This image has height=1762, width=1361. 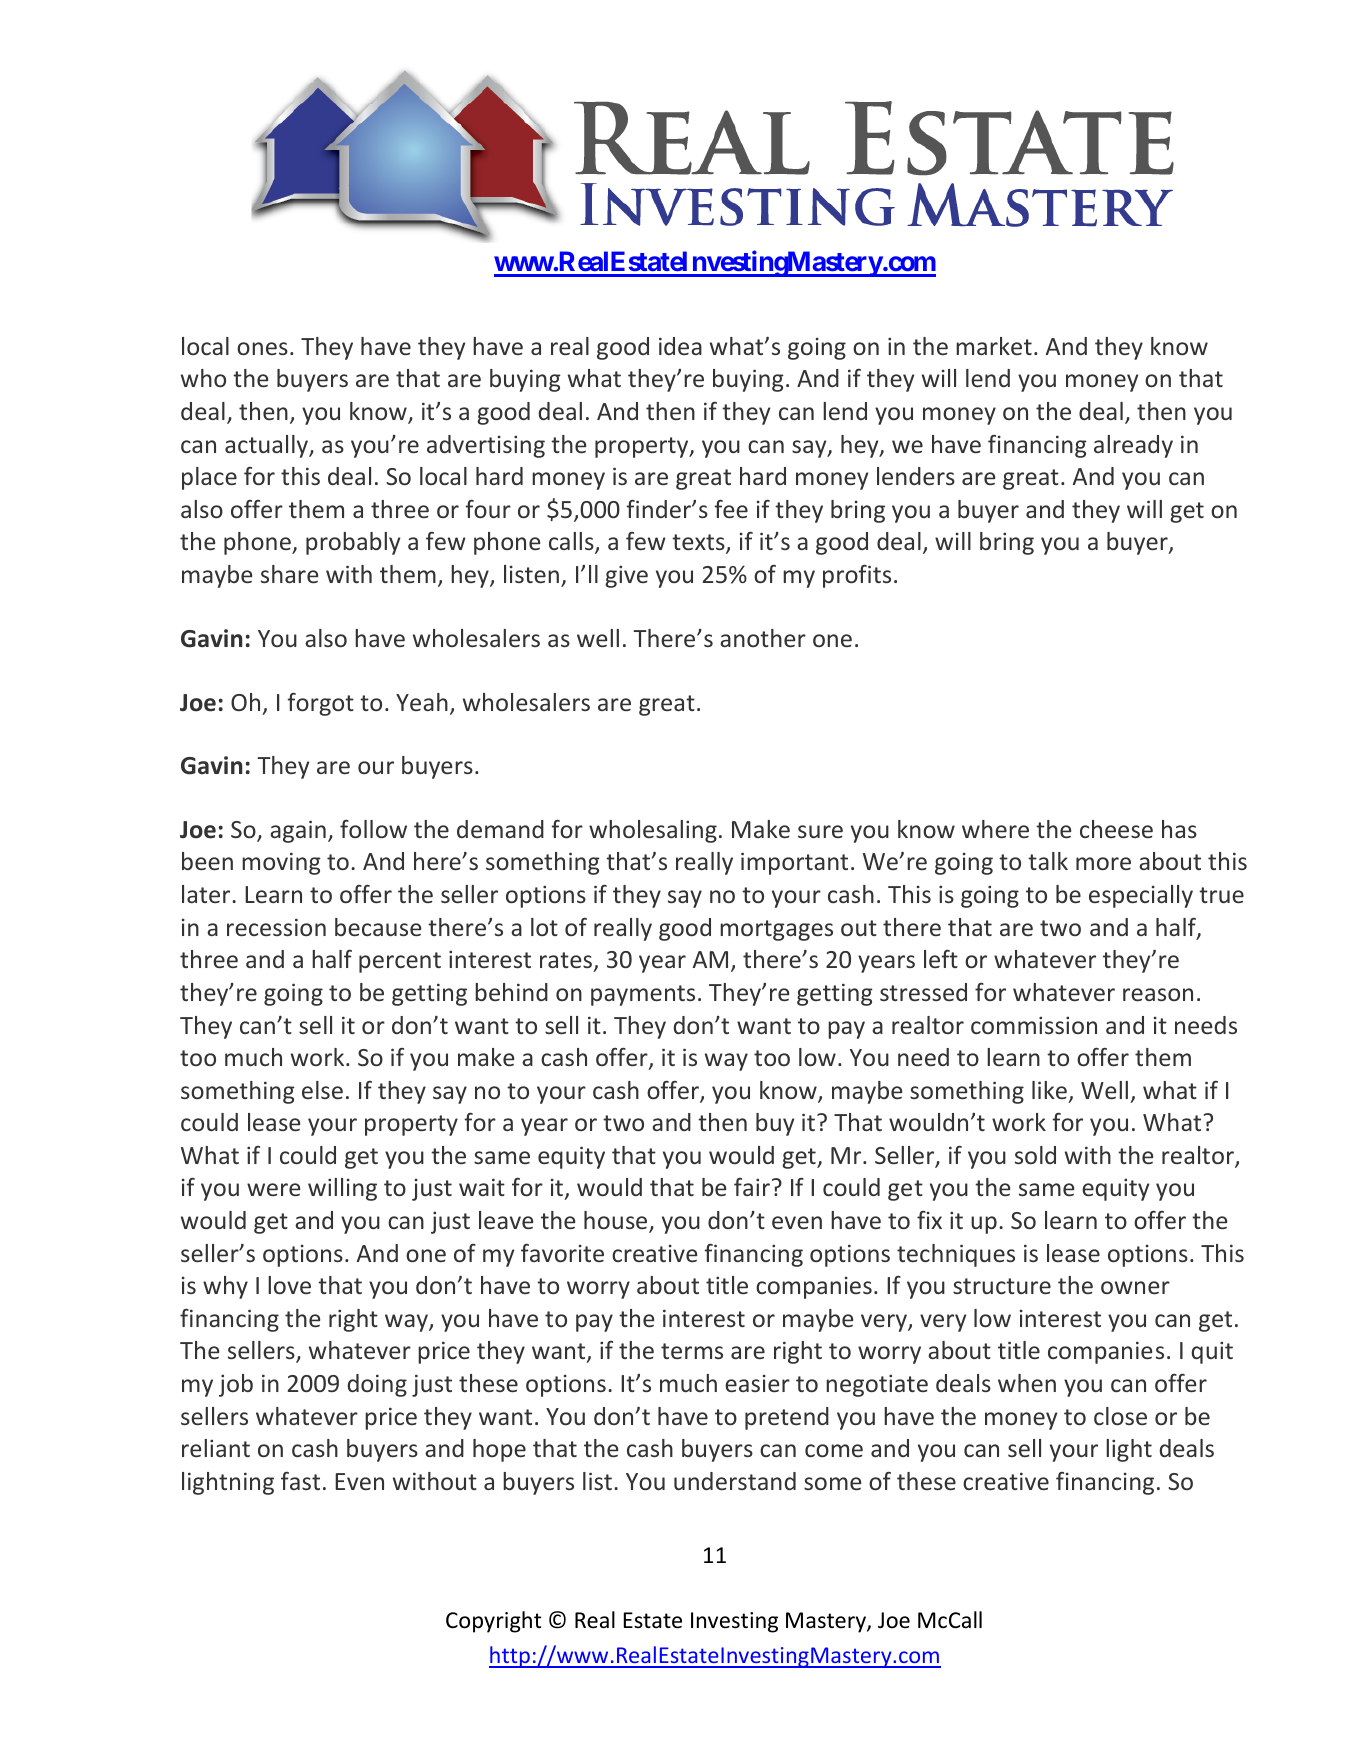 I want to click on fair, so click(x=752, y=1187).
